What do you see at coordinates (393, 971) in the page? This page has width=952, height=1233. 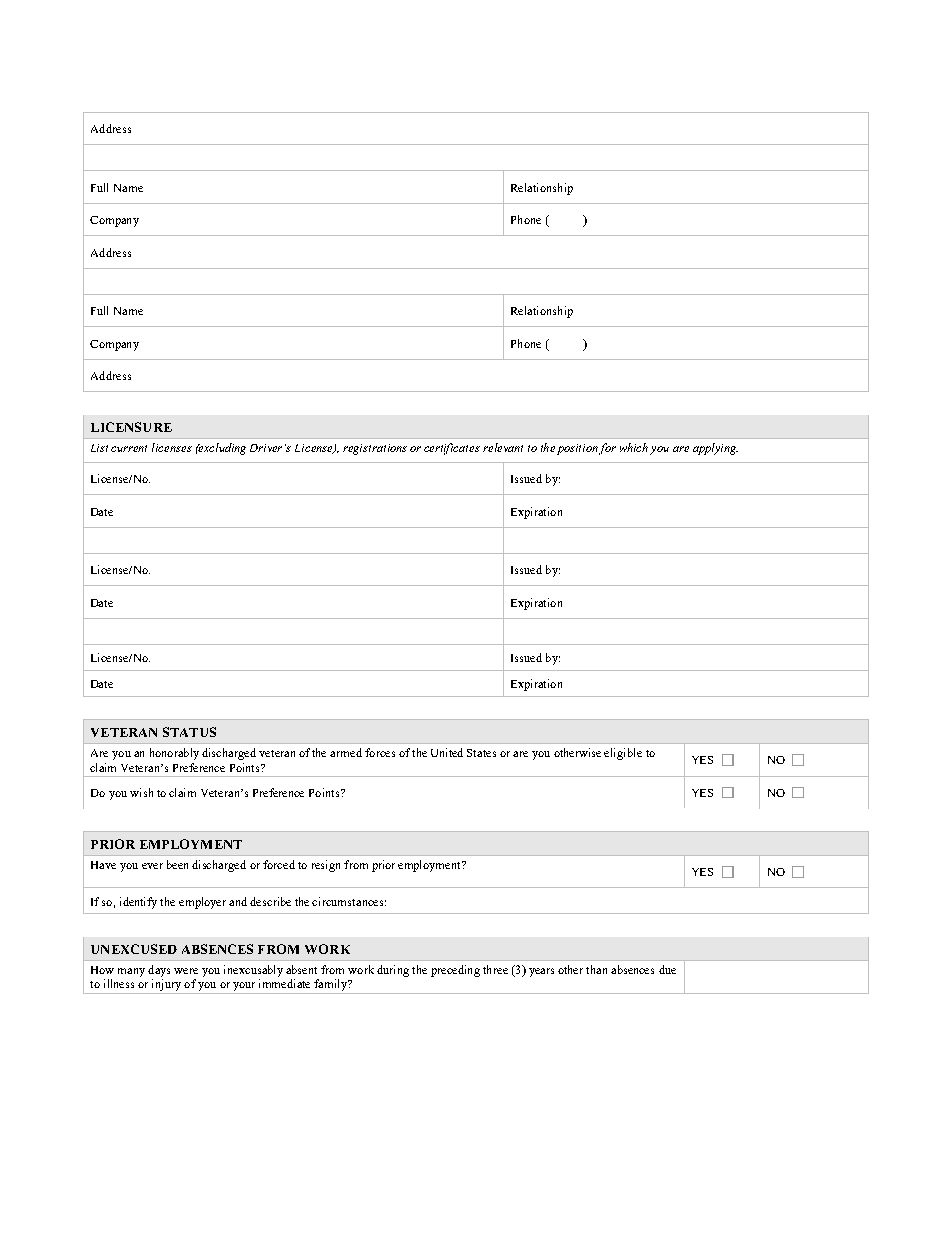 I see `during` at bounding box center [393, 971].
